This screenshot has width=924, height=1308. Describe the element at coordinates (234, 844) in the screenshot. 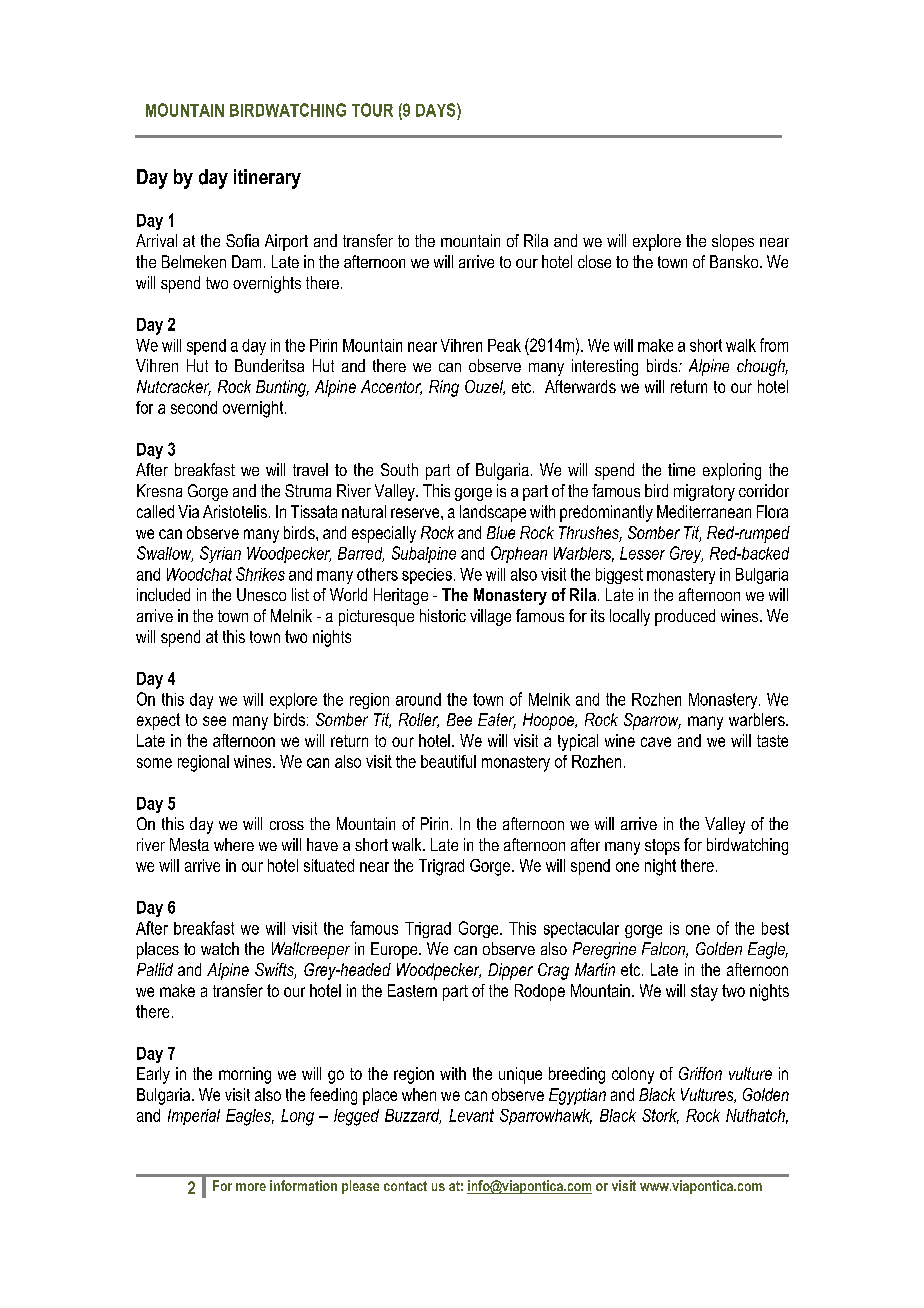

I see `where` at that location.
